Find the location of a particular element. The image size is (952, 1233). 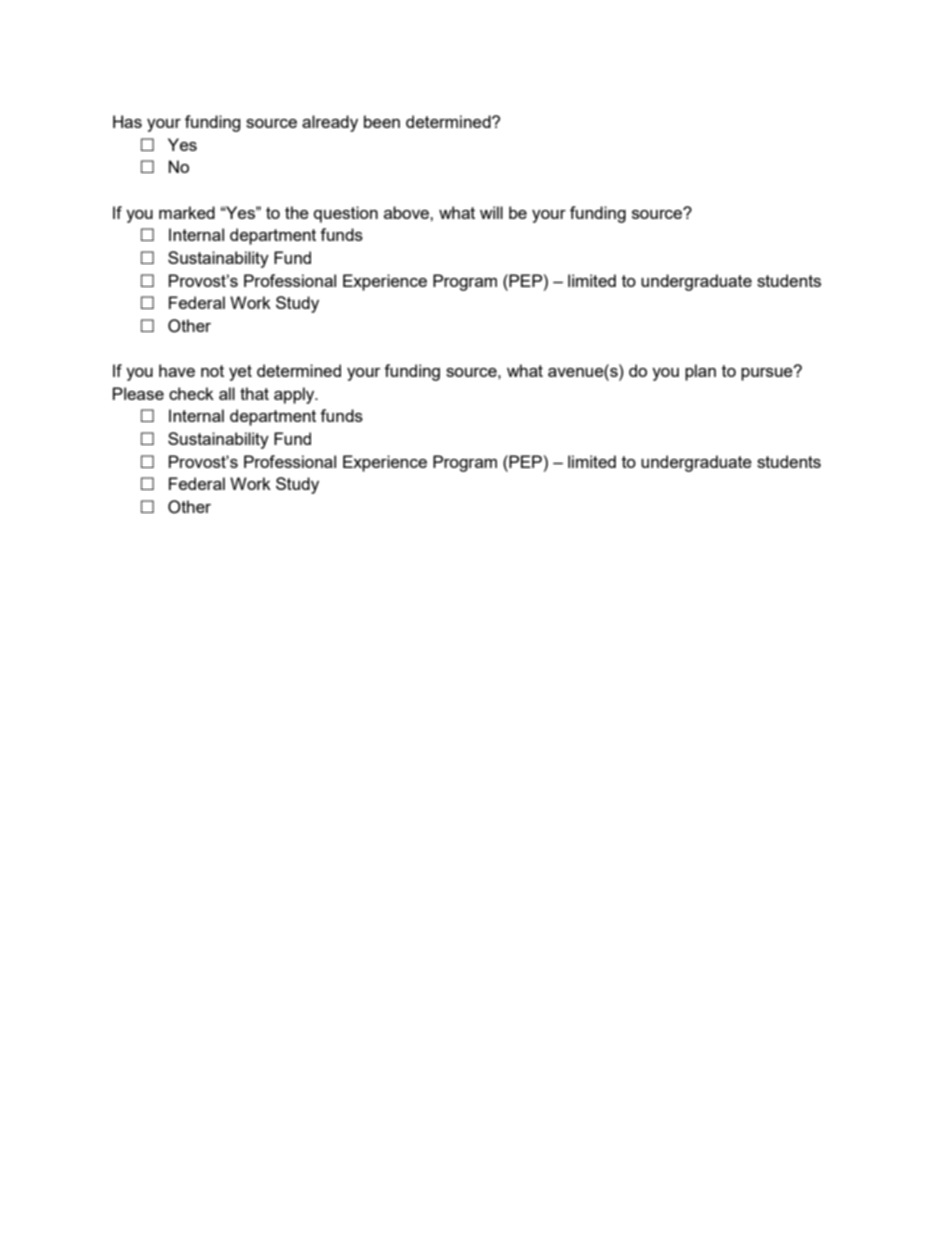

been is located at coordinates (382, 121).
